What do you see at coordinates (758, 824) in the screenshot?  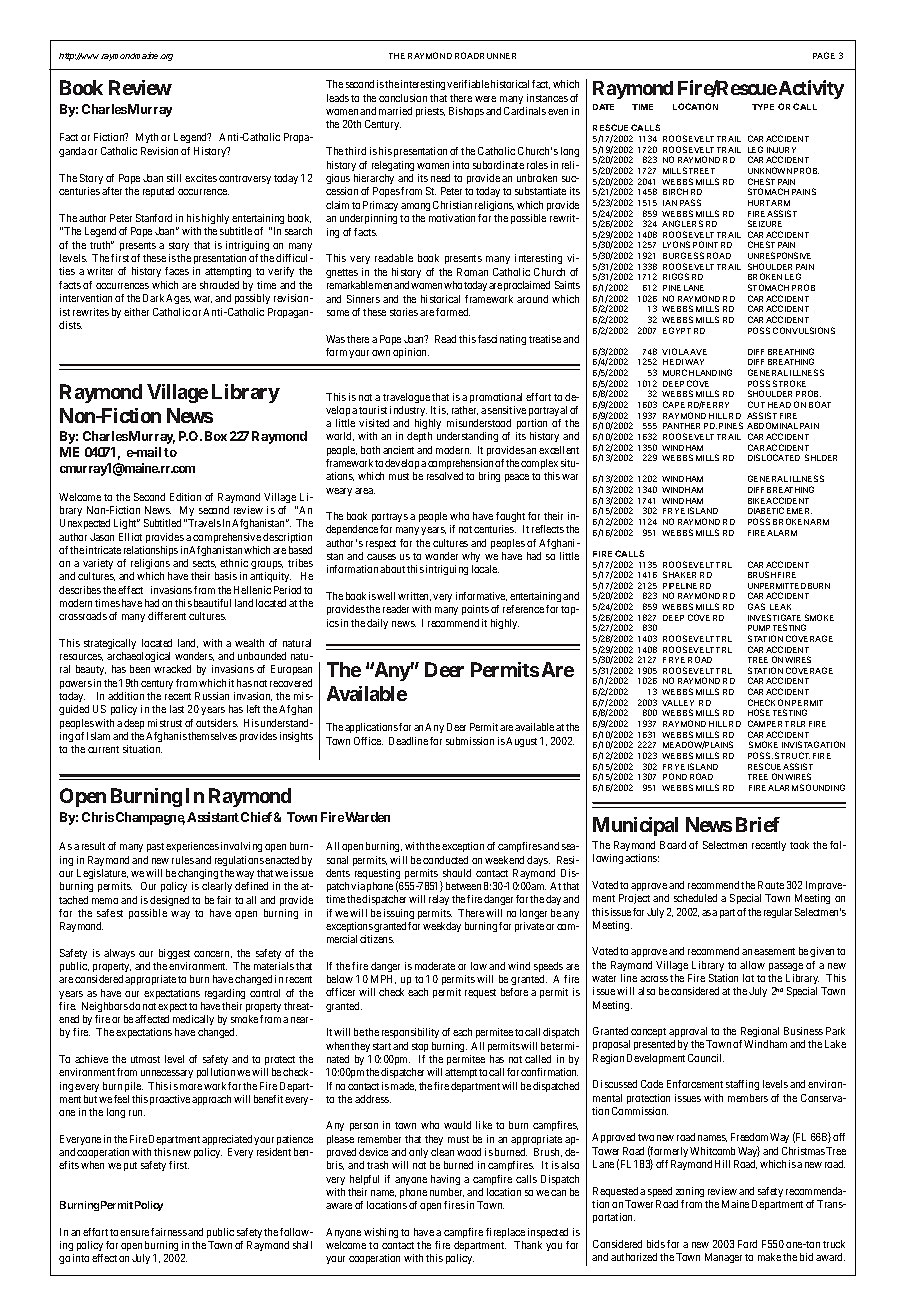 I see `Brief` at bounding box center [758, 824].
